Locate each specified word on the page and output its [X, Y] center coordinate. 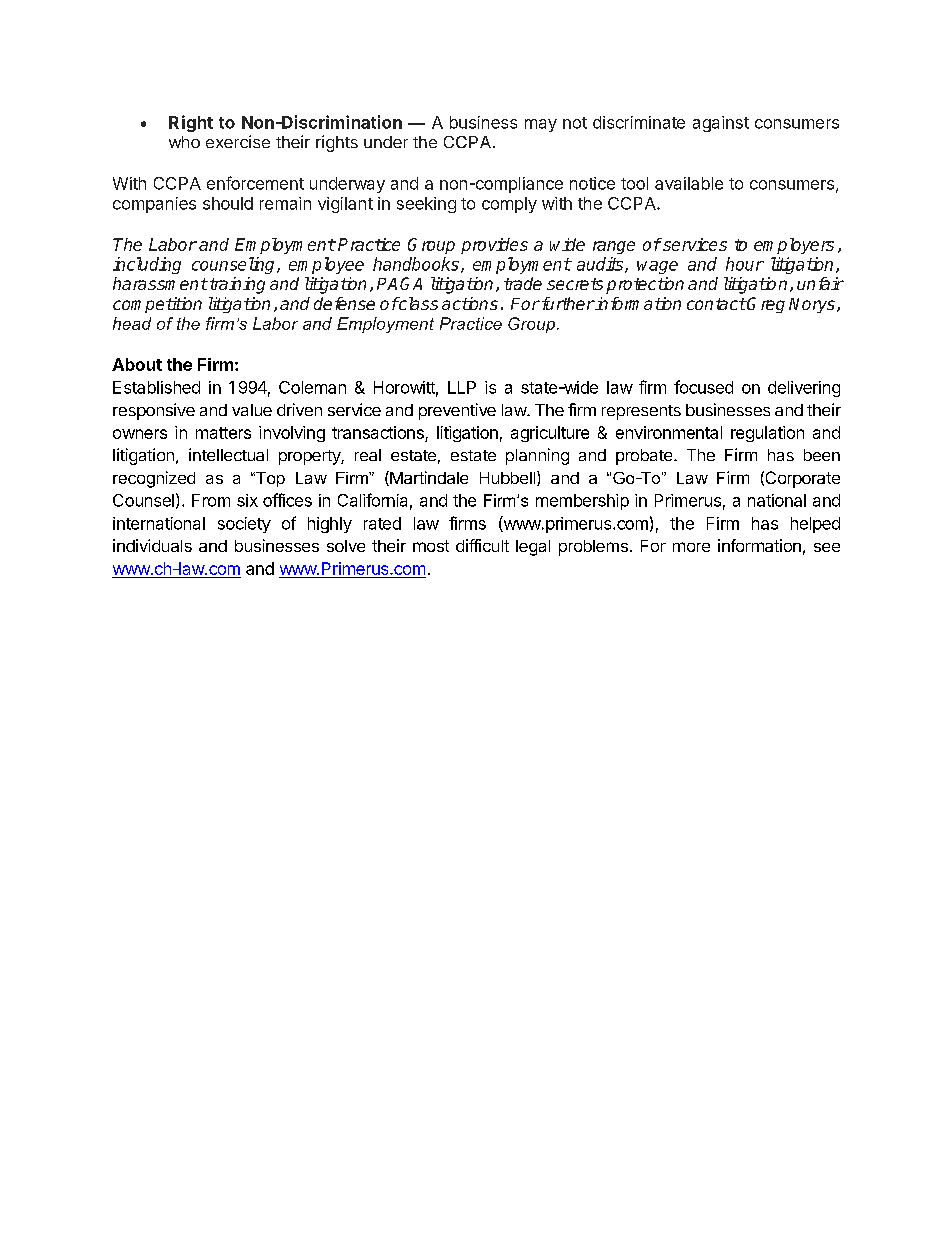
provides [494, 246]
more [691, 547]
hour [745, 264]
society [244, 525]
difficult [482, 545]
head [132, 323]
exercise [238, 141]
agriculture [550, 434]
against [721, 124]
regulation [767, 434]
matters [223, 433]
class [417, 303]
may [541, 125]
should [228, 203]
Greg [765, 305]
